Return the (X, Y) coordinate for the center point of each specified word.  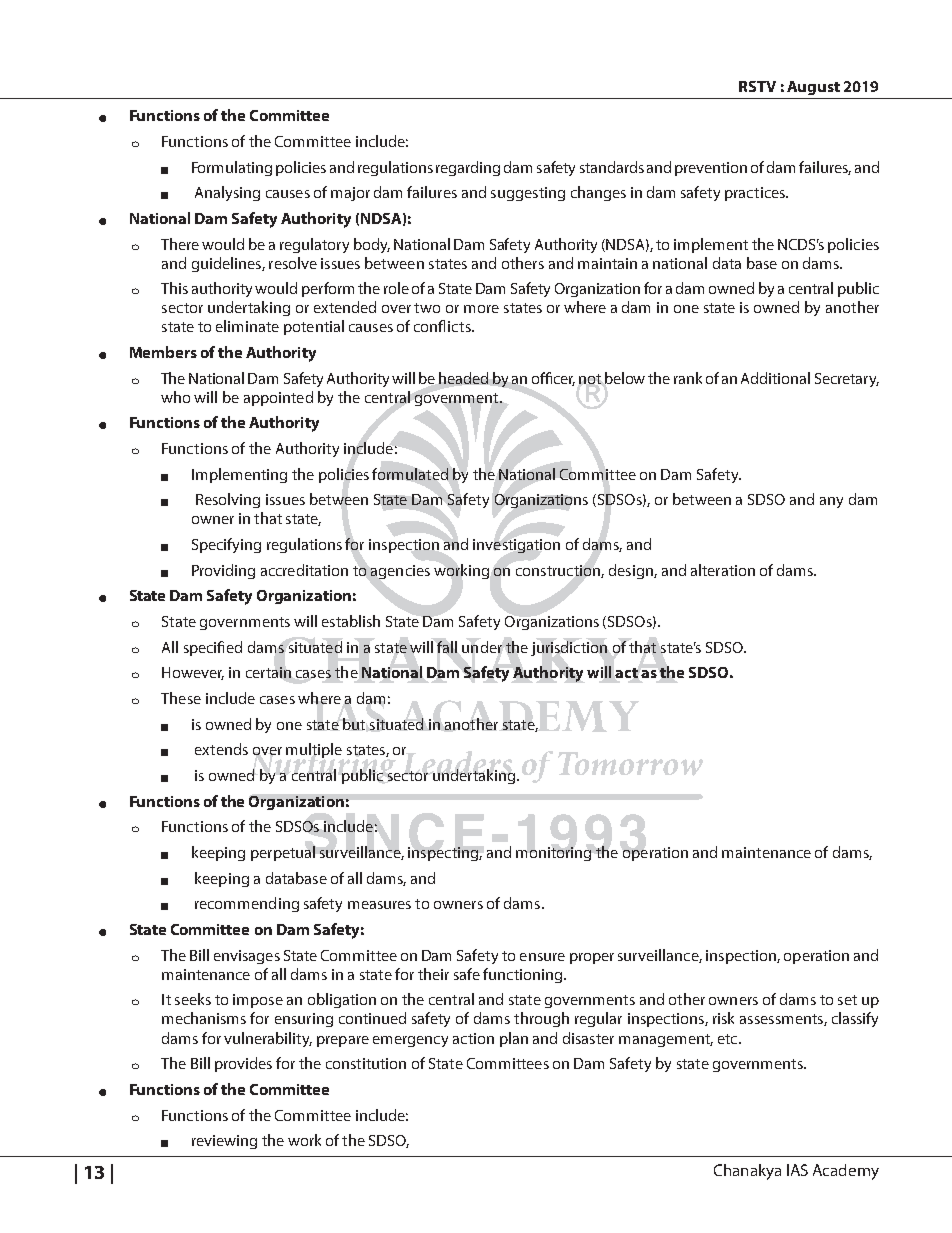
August (813, 88)
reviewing (224, 1142)
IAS (797, 1170)
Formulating (232, 168)
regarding (468, 168)
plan (514, 1039)
